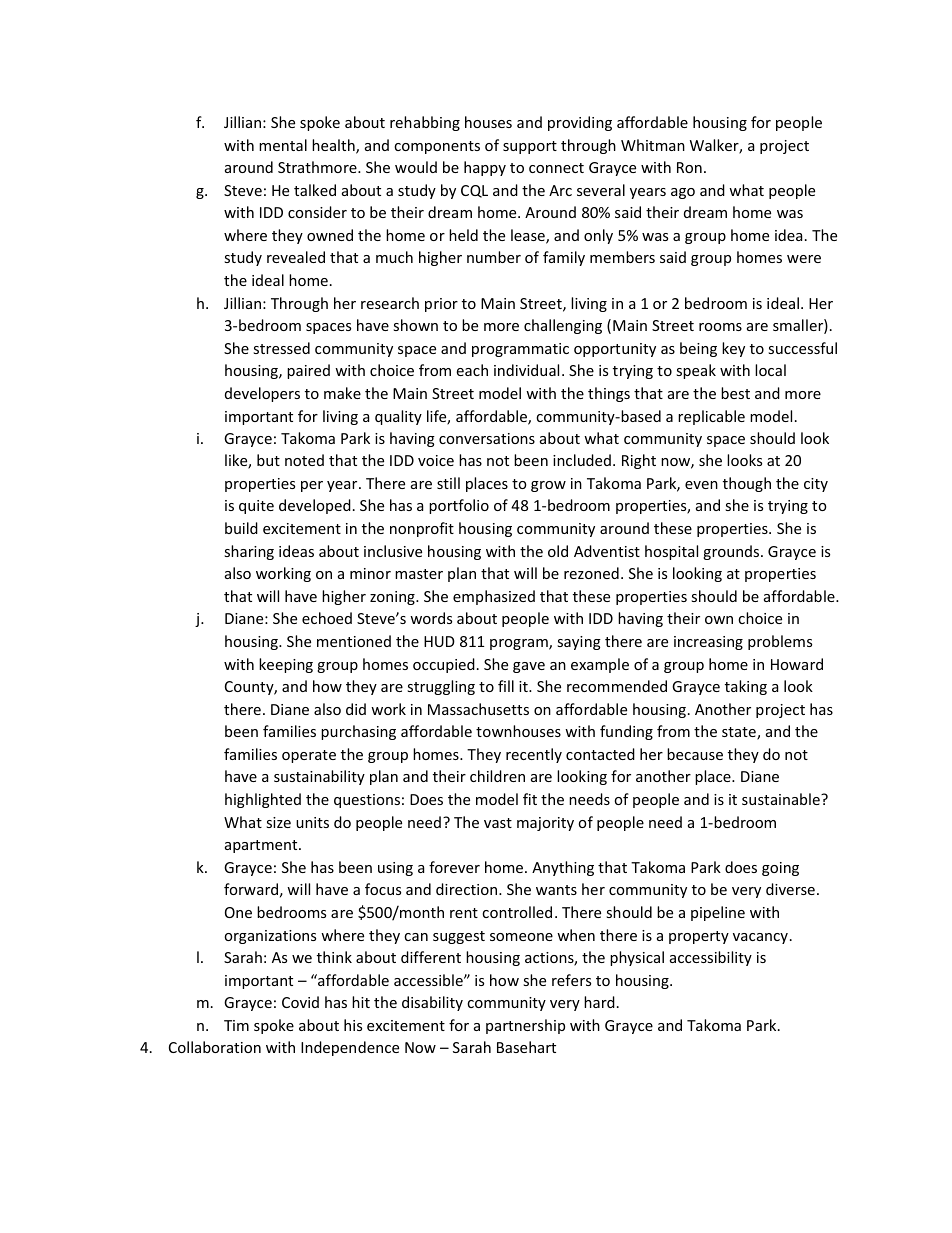 This screenshot has height=1233, width=952. Describe the element at coordinates (689, 167) in the screenshot. I see `Ron` at that location.
